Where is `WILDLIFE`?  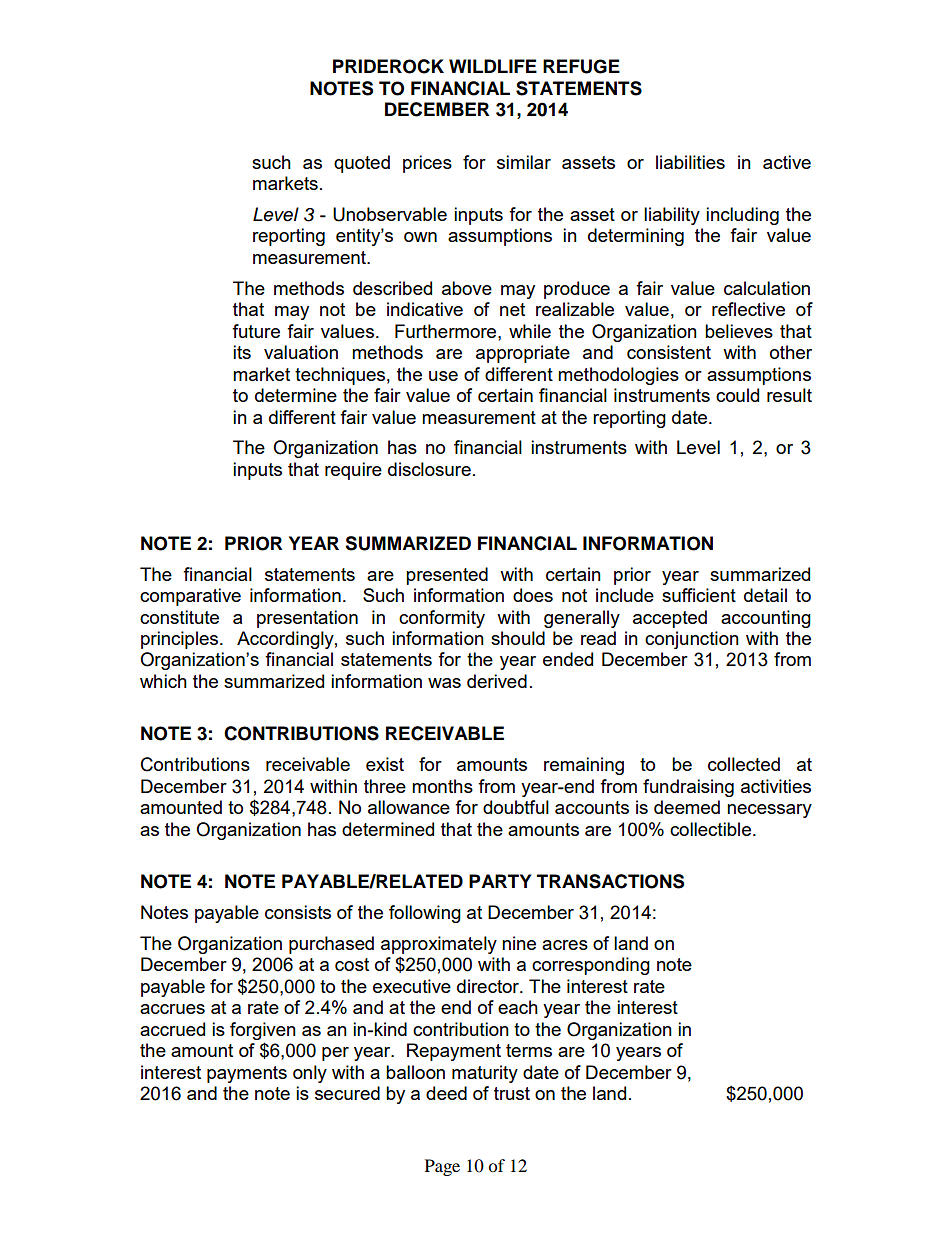
WILDLIFE is located at coordinates (493, 66).
